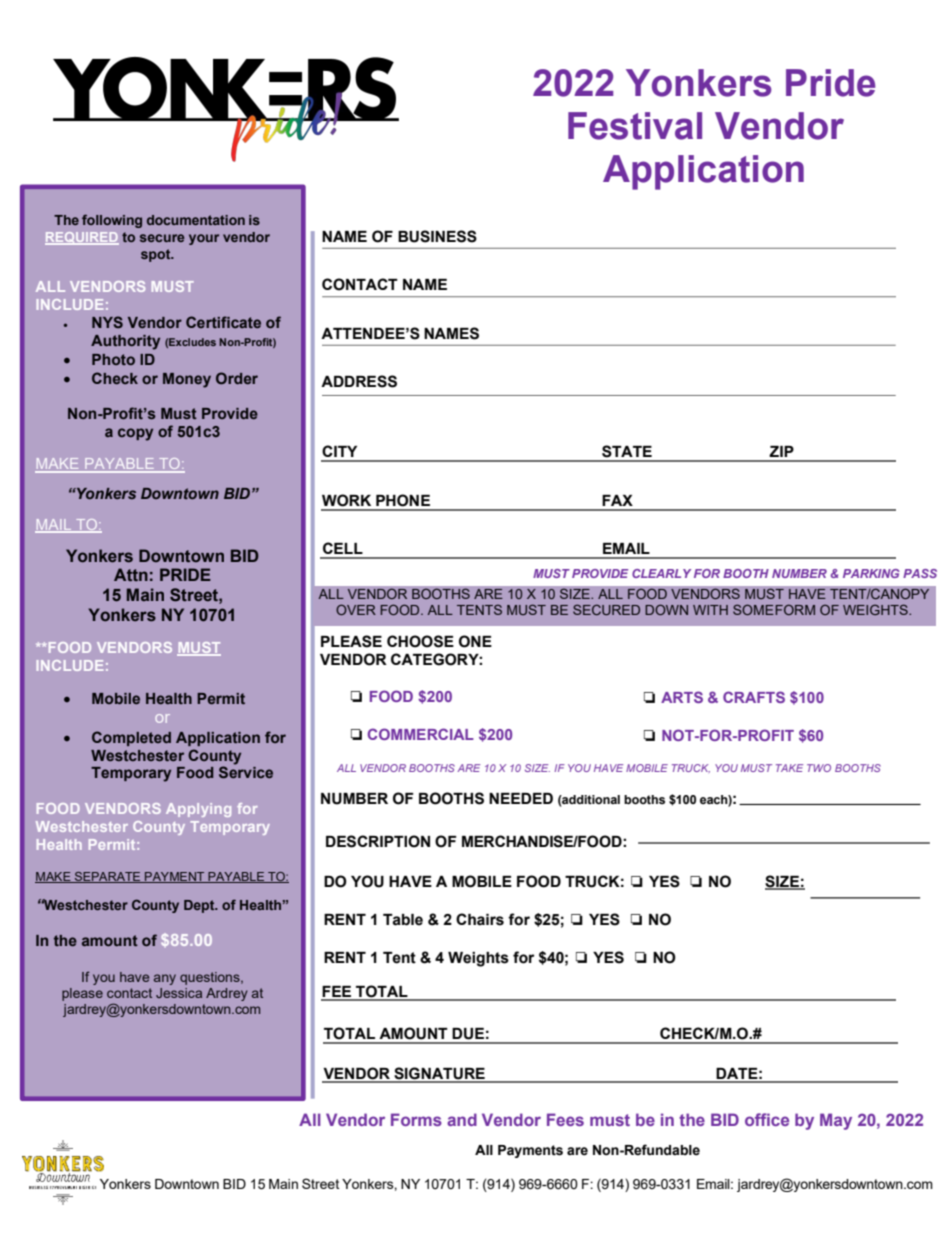  I want to click on ZIP, so click(781, 451).
